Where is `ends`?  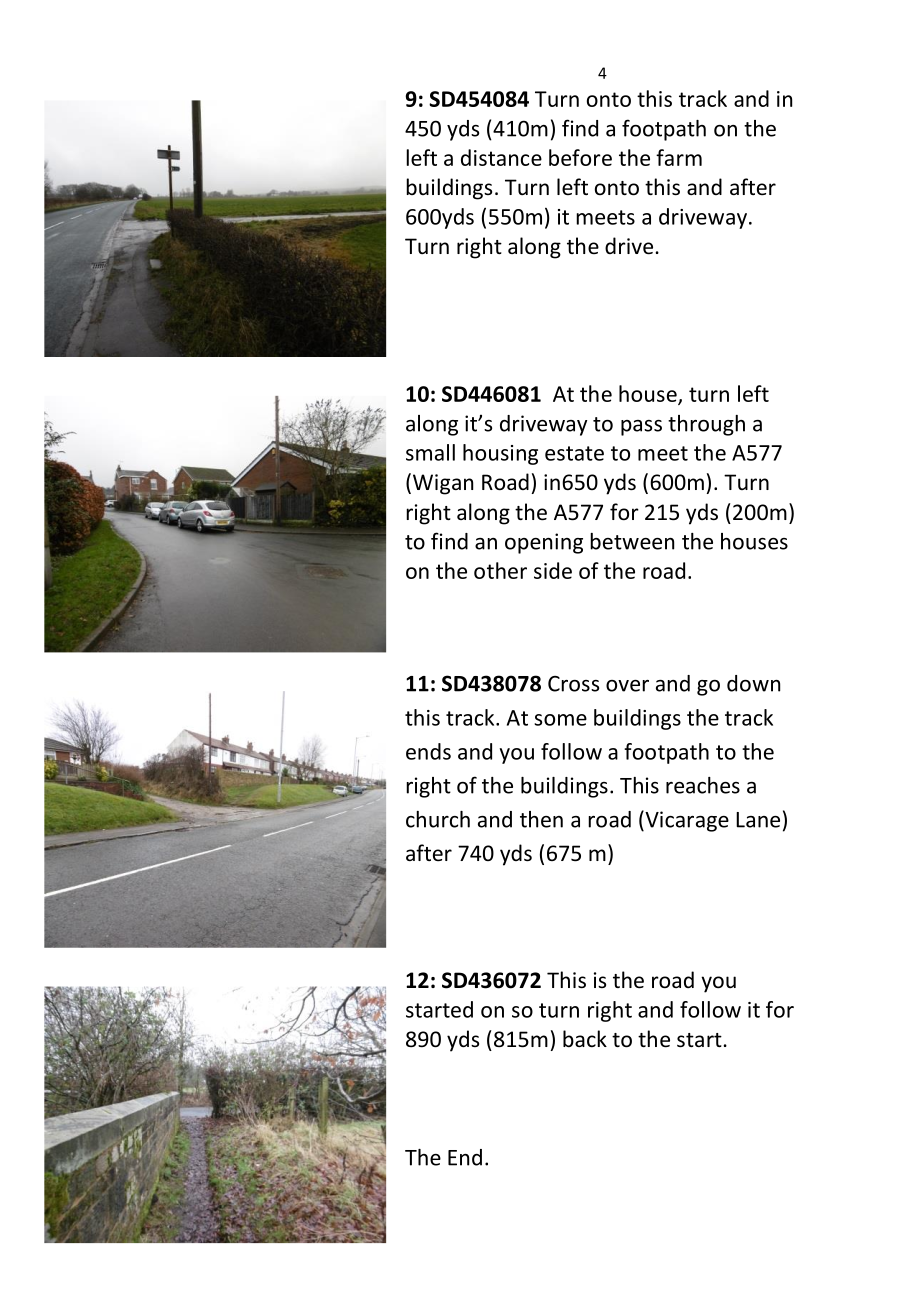 ends is located at coordinates (428, 751).
